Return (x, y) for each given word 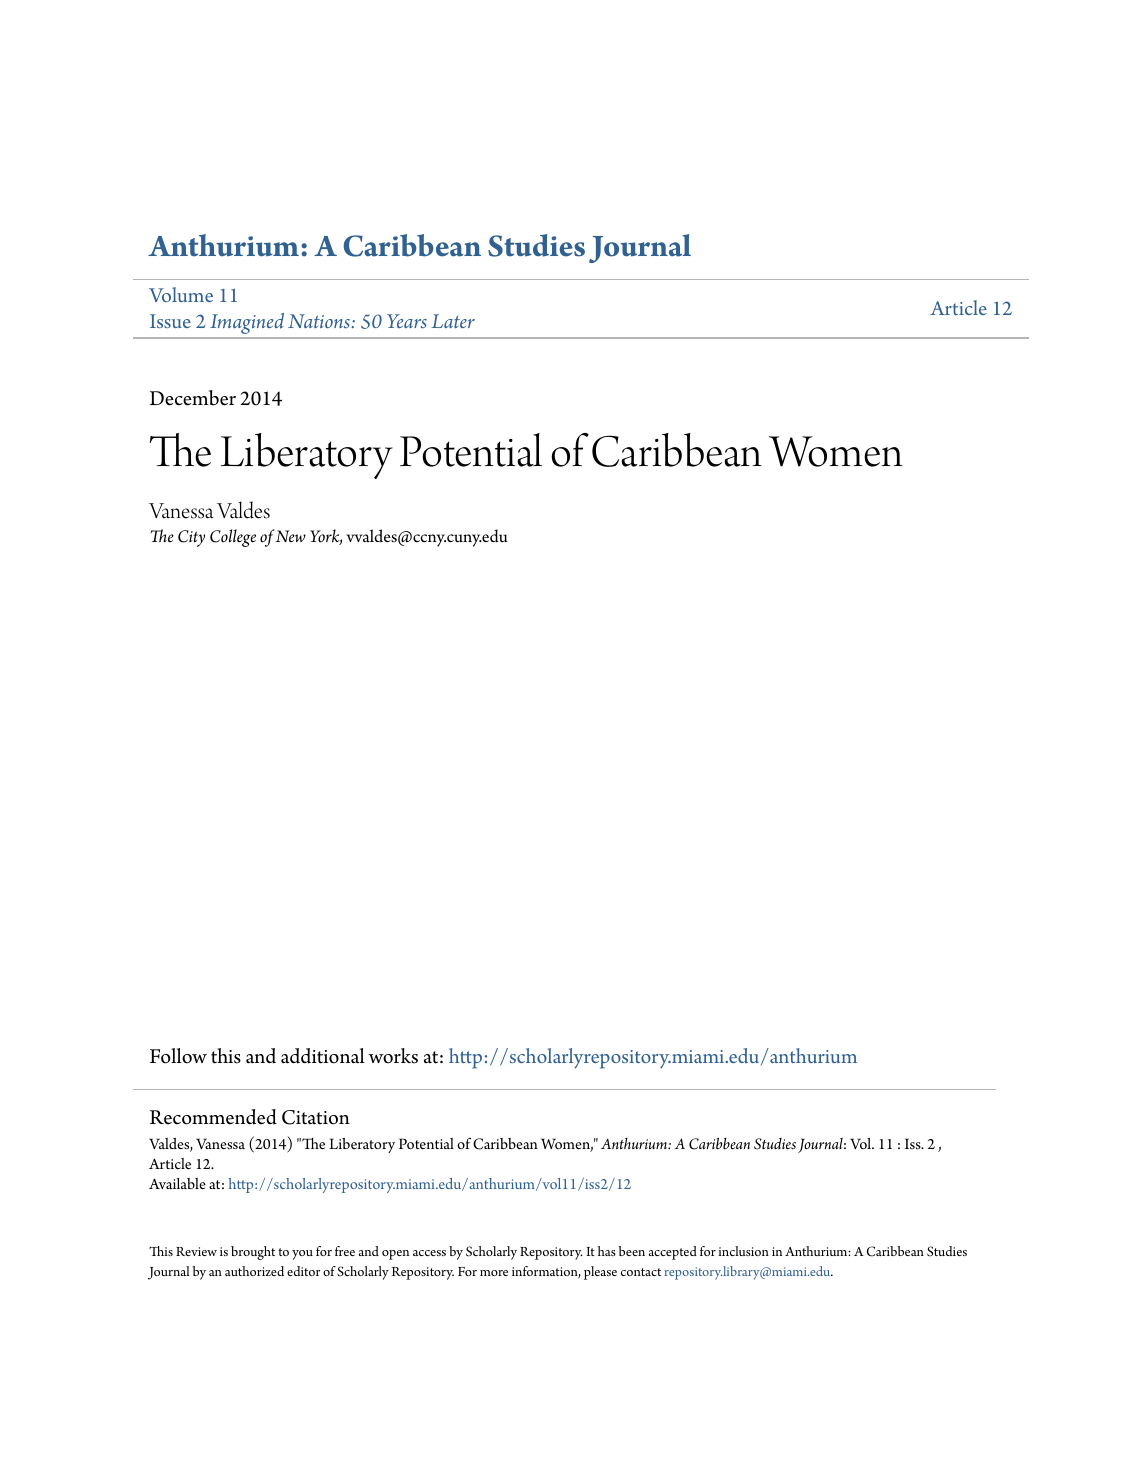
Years (407, 321)
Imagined (247, 323)
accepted (673, 1253)
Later (453, 321)
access (429, 1253)
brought (253, 1253)
